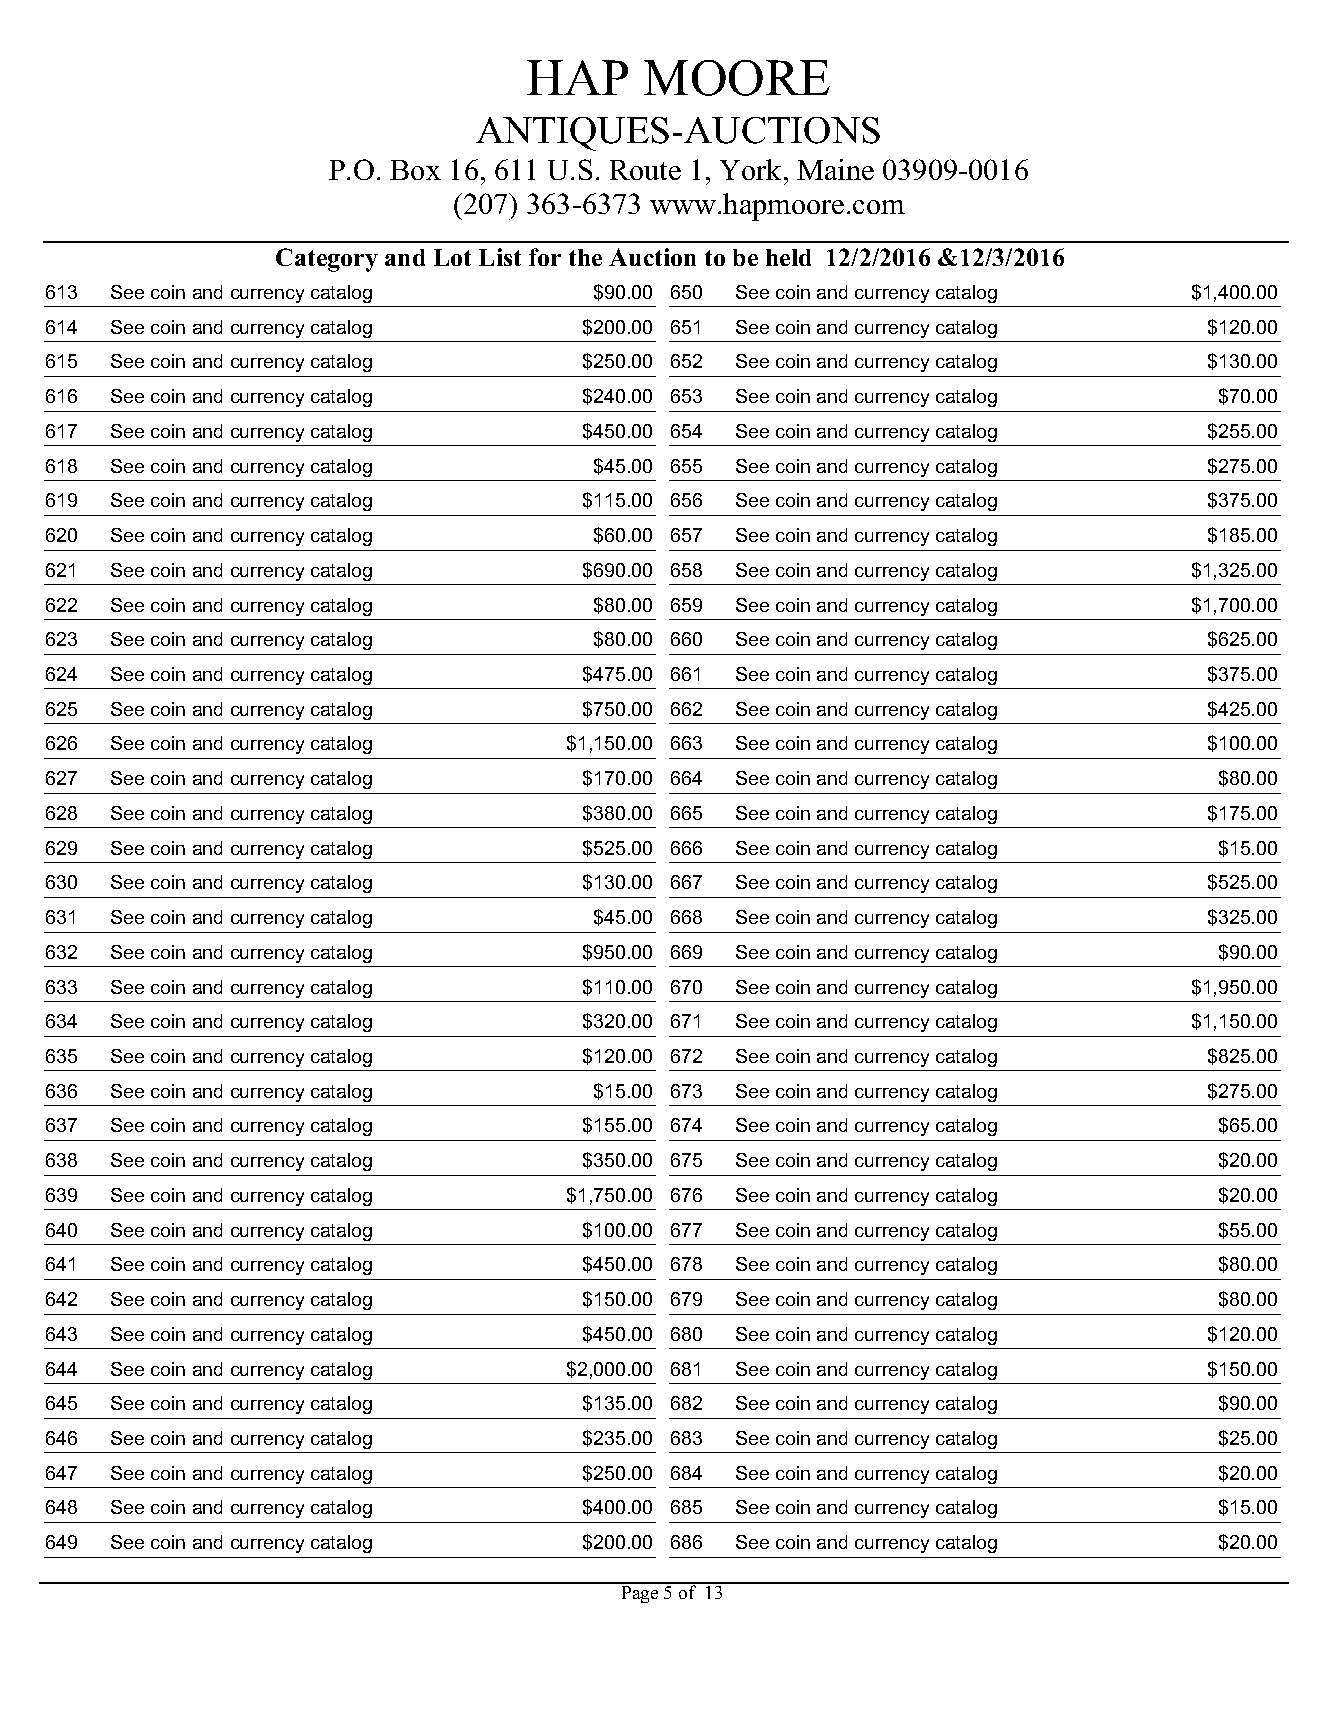 The image size is (1328, 1719). I want to click on the, so click(585, 257).
